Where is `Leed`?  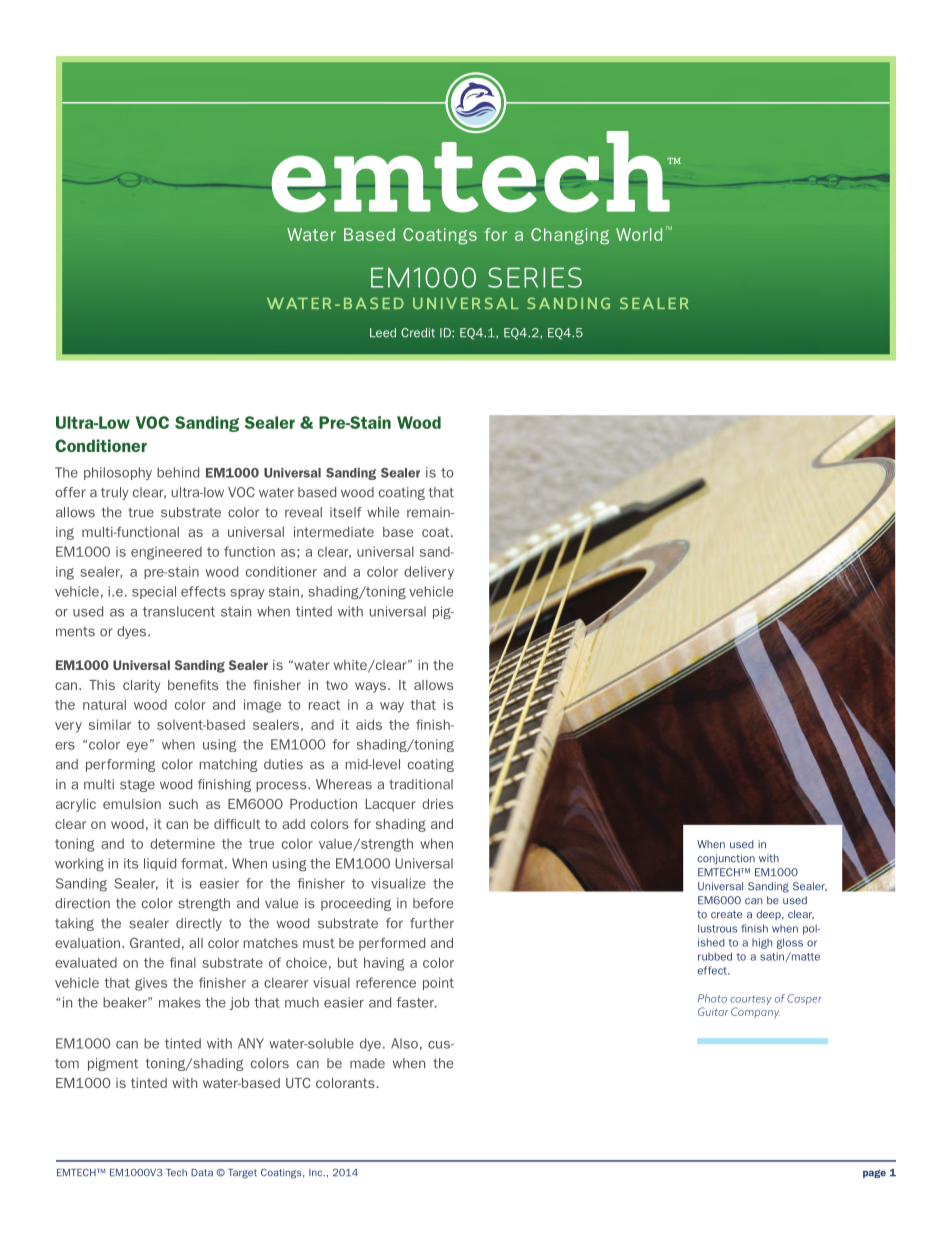
Leed is located at coordinates (383, 333).
